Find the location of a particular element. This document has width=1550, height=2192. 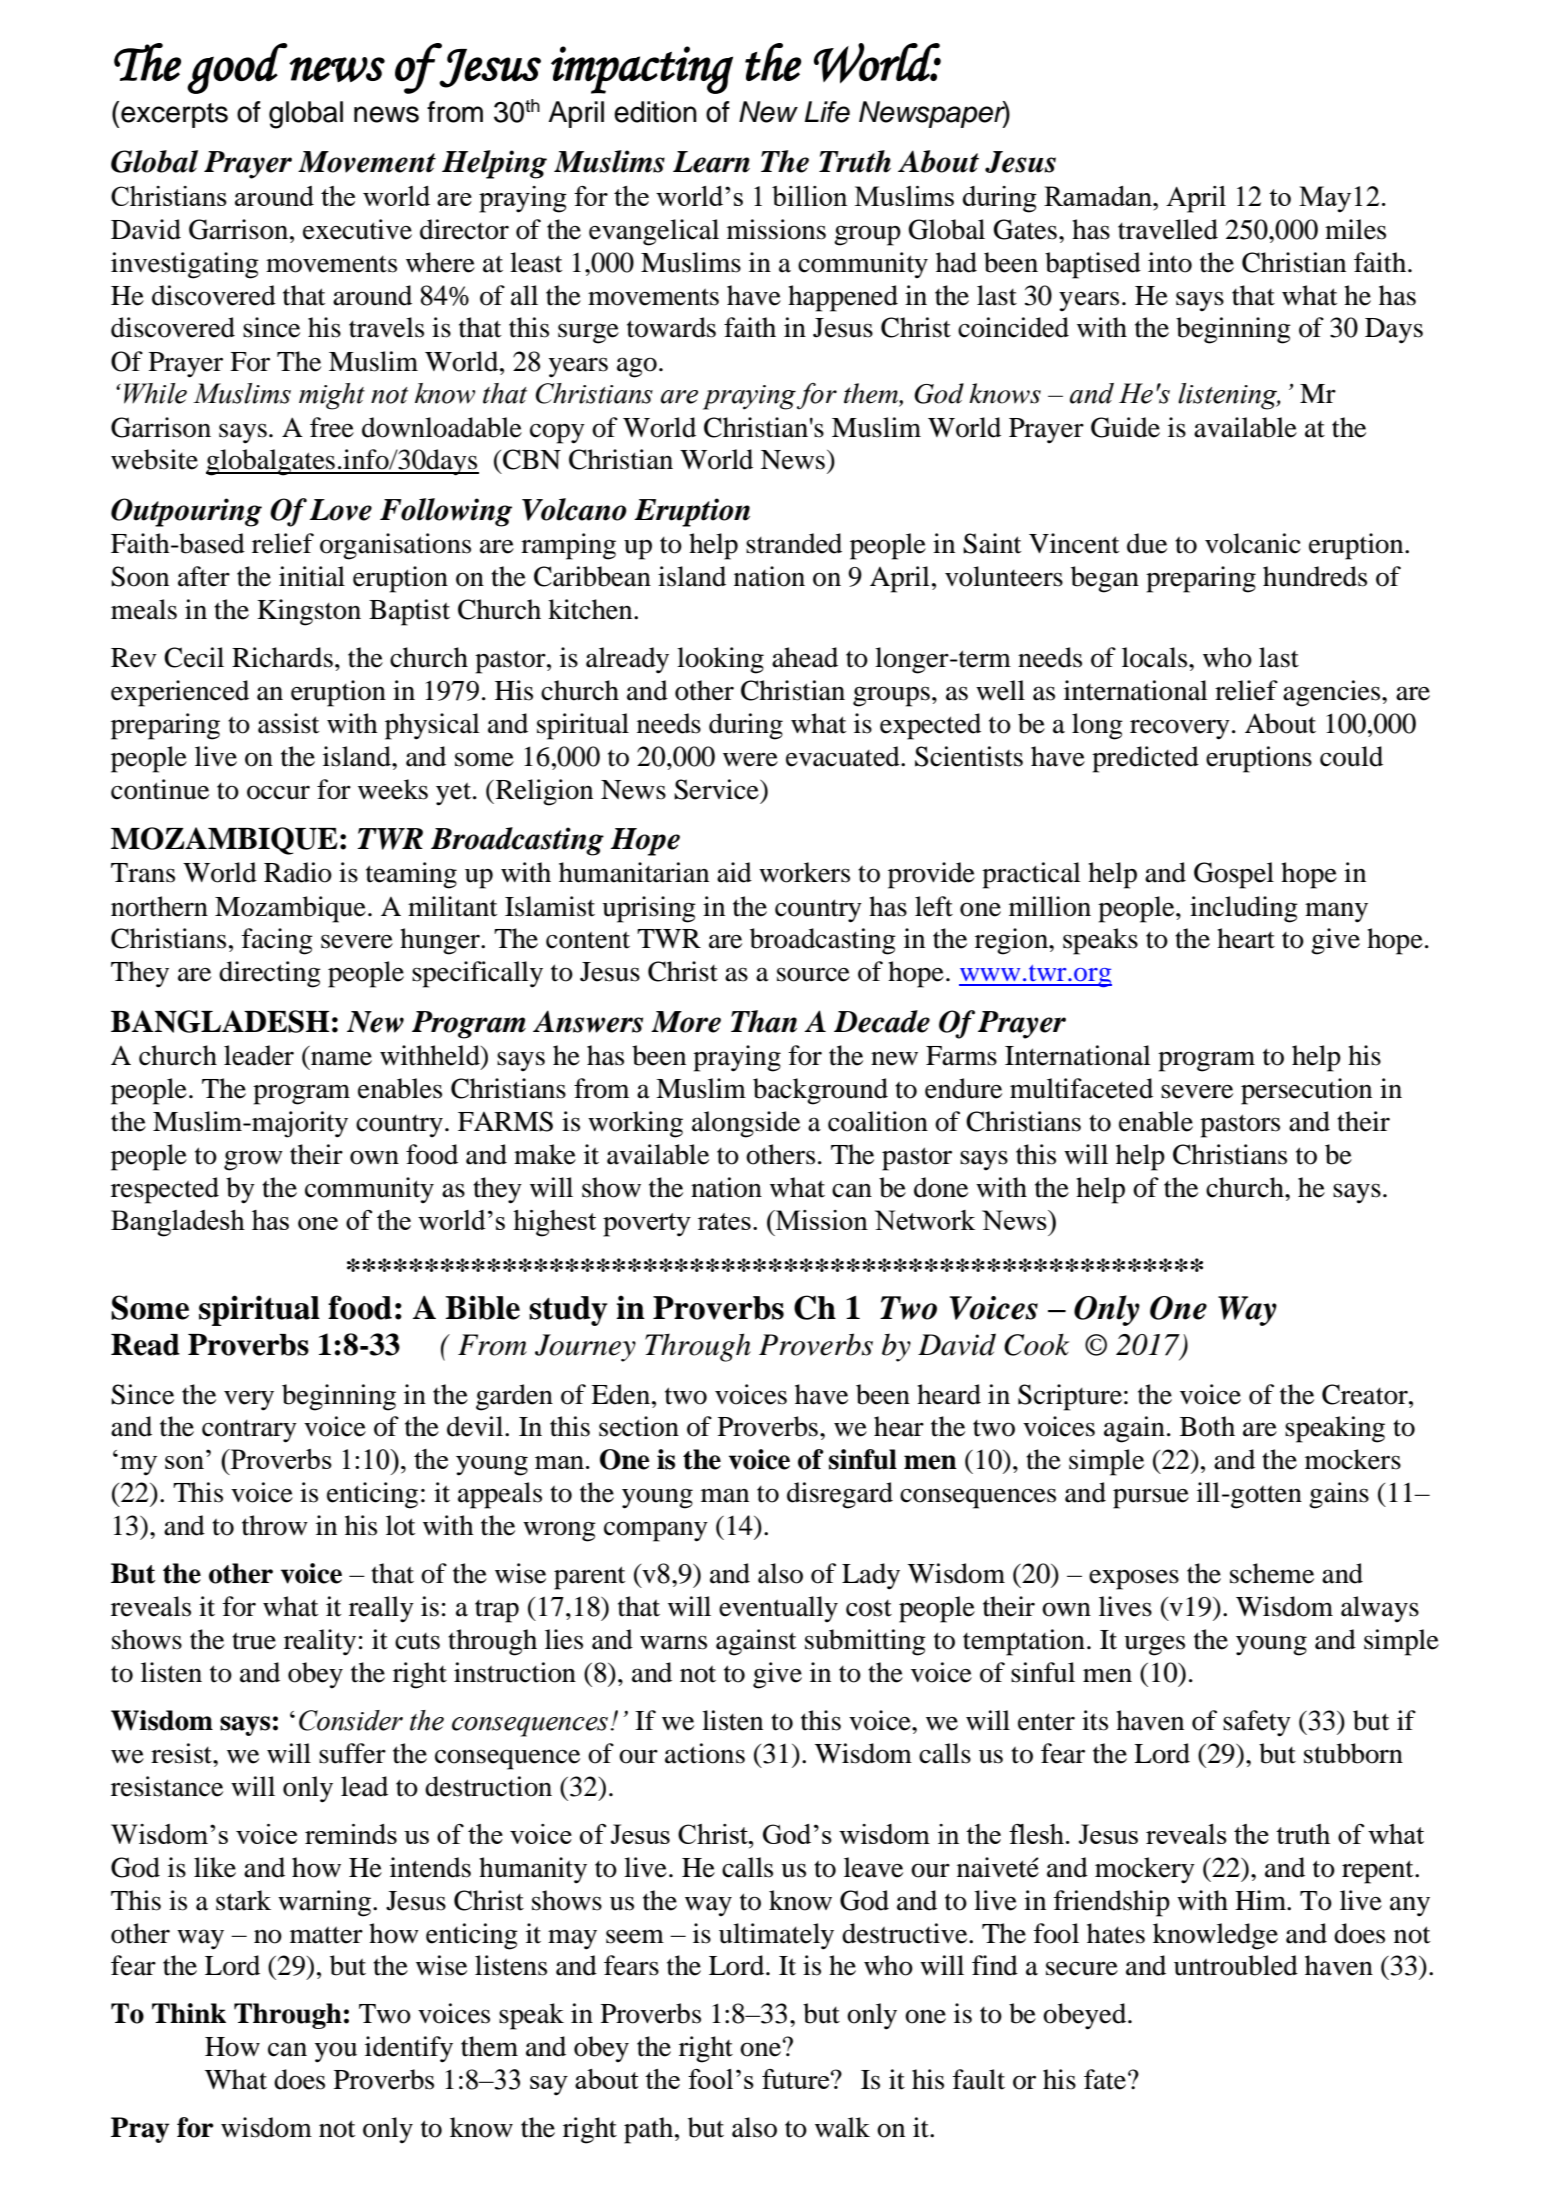

untroubled is located at coordinates (1236, 1965).
